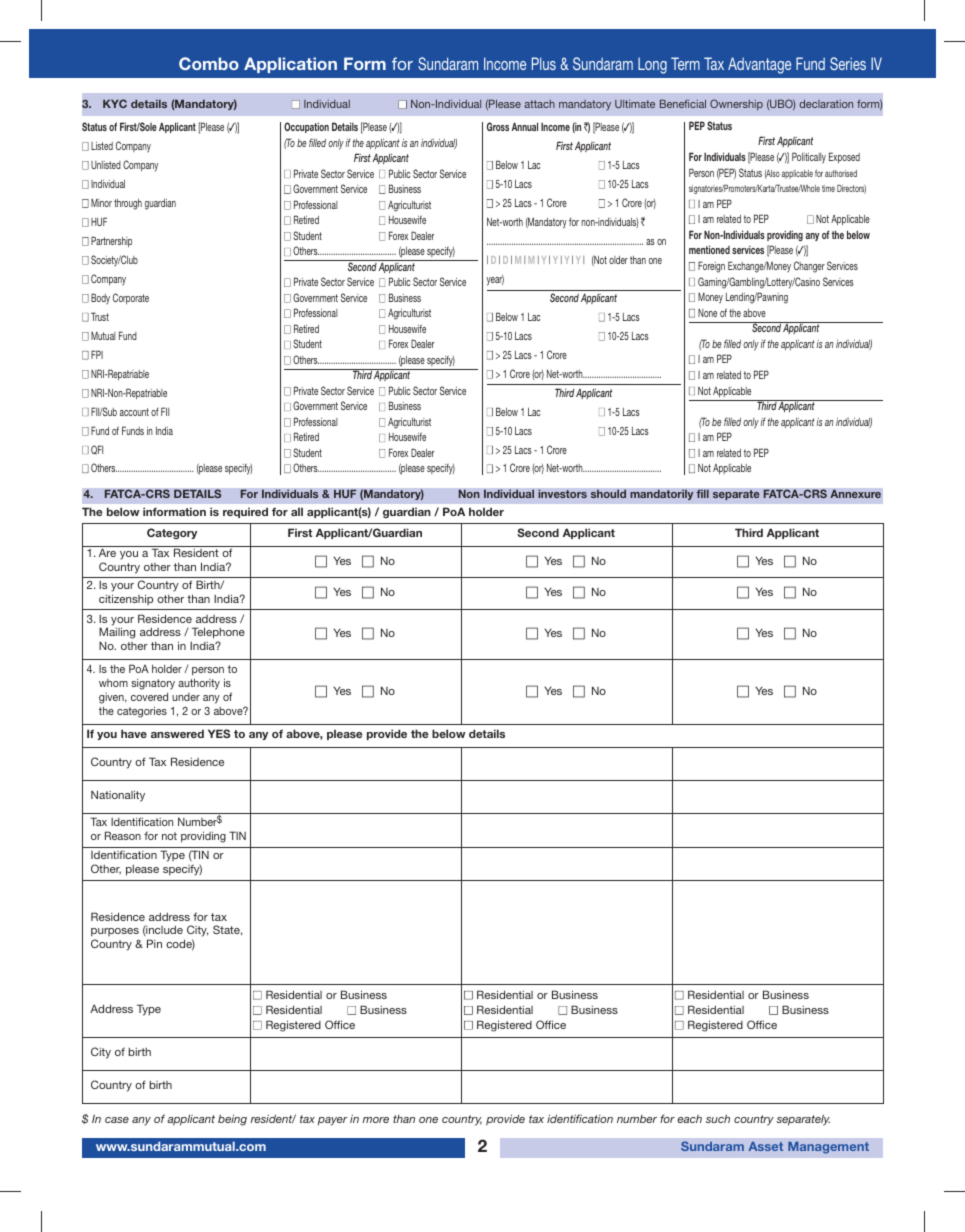  I want to click on more, so click(376, 1120).
